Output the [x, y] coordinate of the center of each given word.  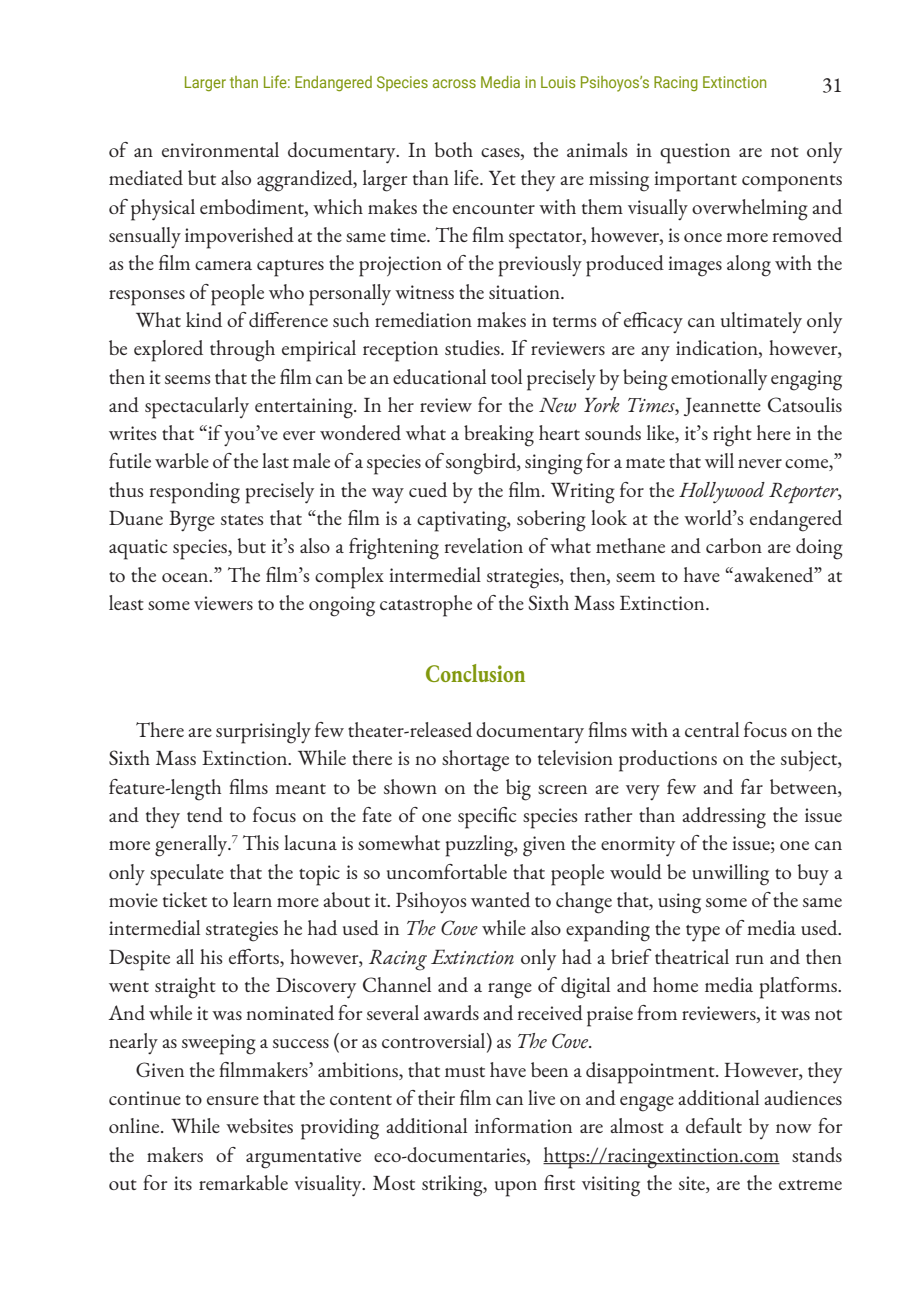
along [749, 266]
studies [473, 347]
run [750, 959]
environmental [220, 149]
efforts [255, 956]
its [183, 1183]
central [712, 729]
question [695, 153]
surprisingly [263, 733]
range [510, 991]
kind [204, 319]
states [242, 520]
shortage [475, 761]
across [454, 83]
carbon [734, 545]
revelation [484, 545]
